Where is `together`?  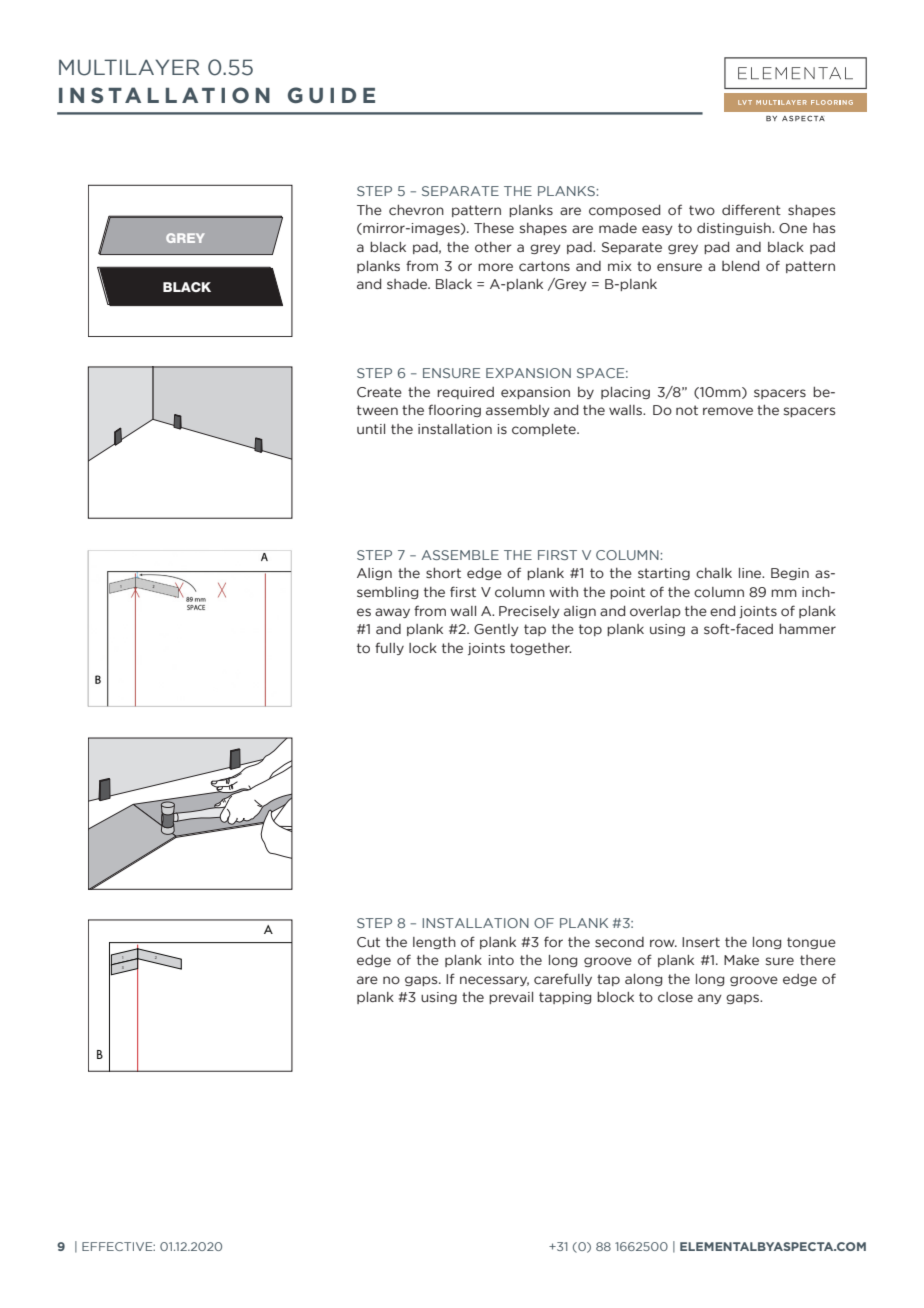
together is located at coordinates (540, 649).
